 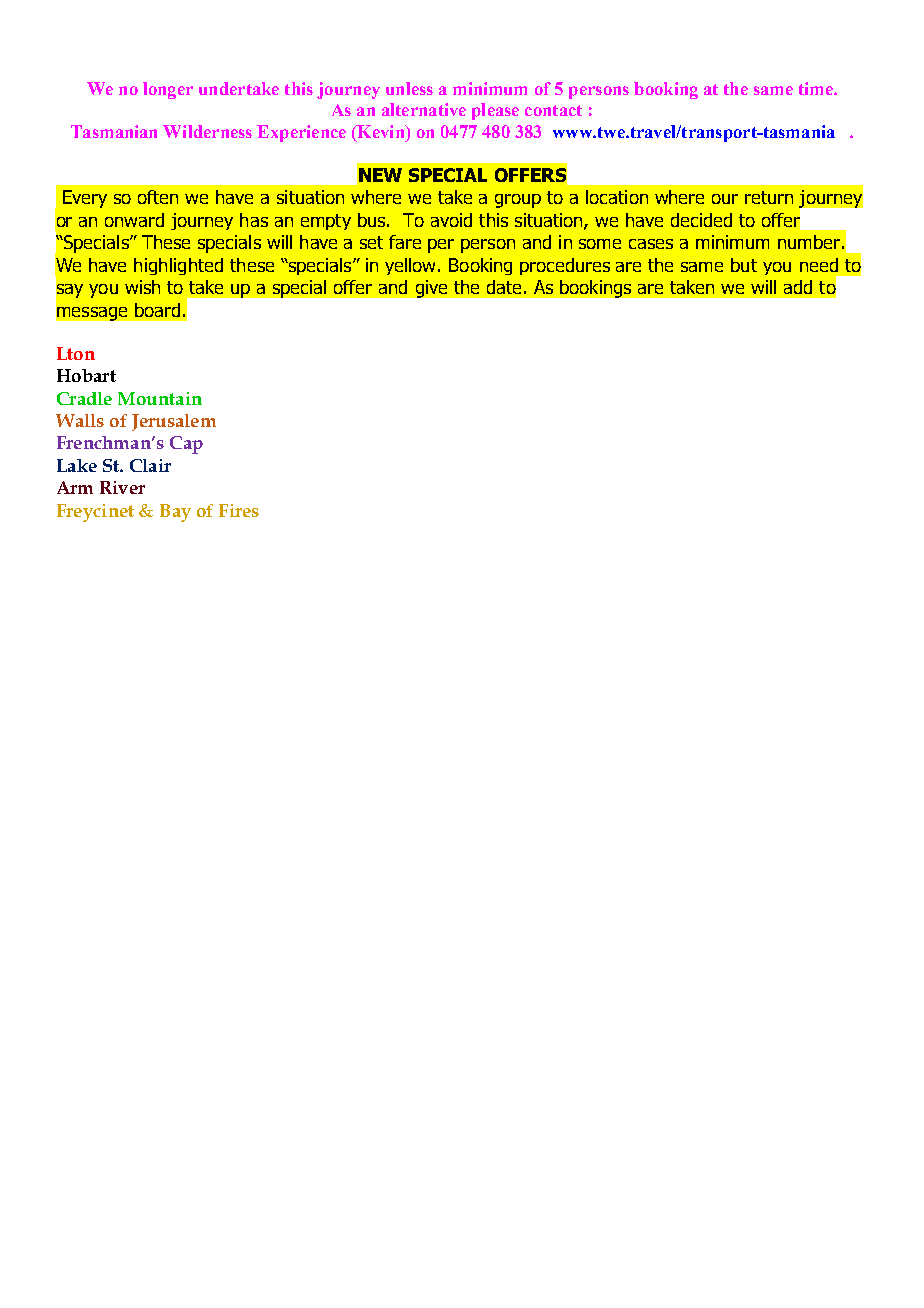 What do you see at coordinates (817, 88) in the document?
I see `time` at bounding box center [817, 88].
